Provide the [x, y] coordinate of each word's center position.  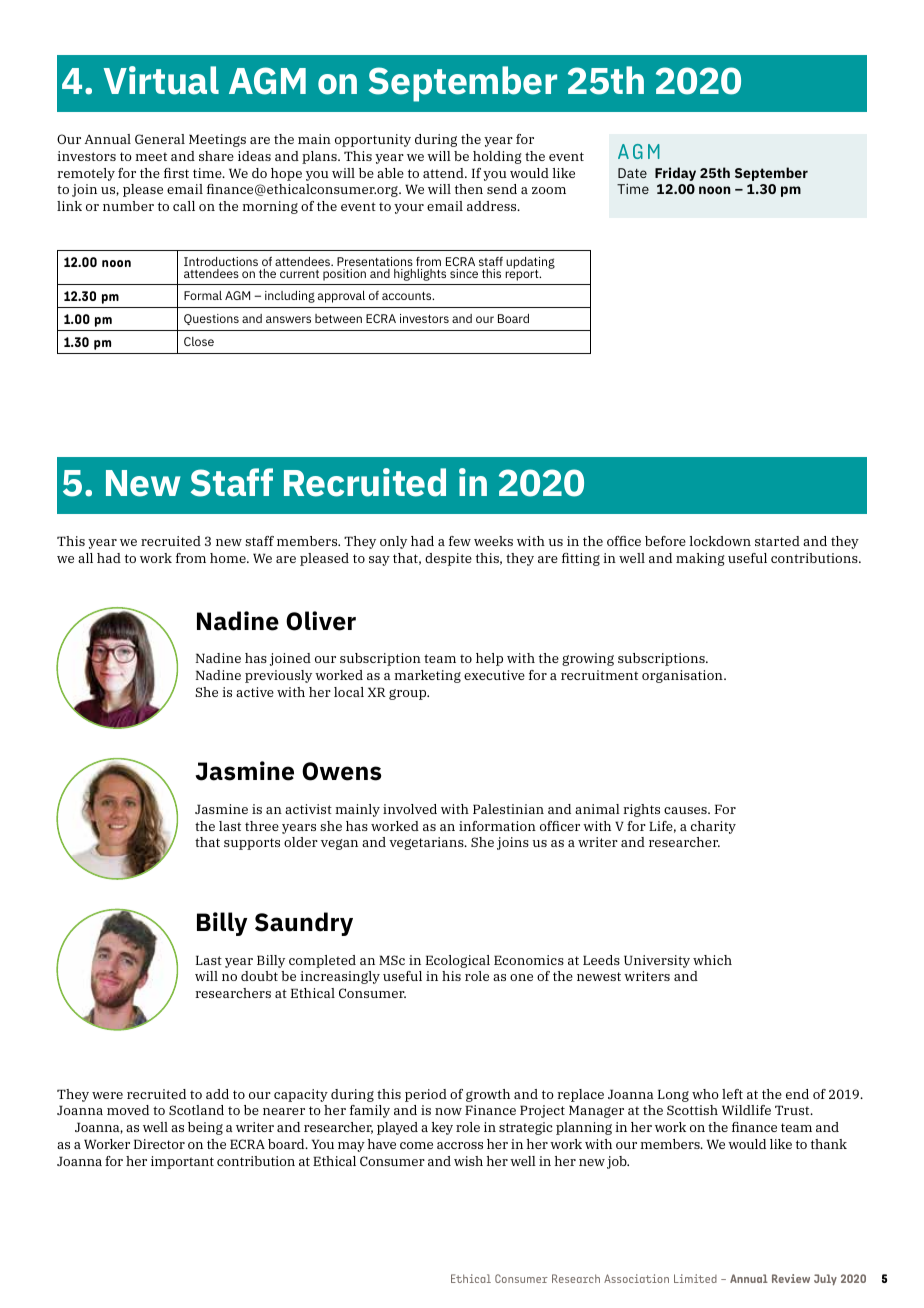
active [255, 692]
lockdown [720, 541]
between [338, 318]
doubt [259, 976]
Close [199, 341]
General [160, 139]
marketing [427, 676]
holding [497, 157]
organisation [683, 676]
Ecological [458, 961]
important [182, 1162]
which [712, 960]
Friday [675, 174]
